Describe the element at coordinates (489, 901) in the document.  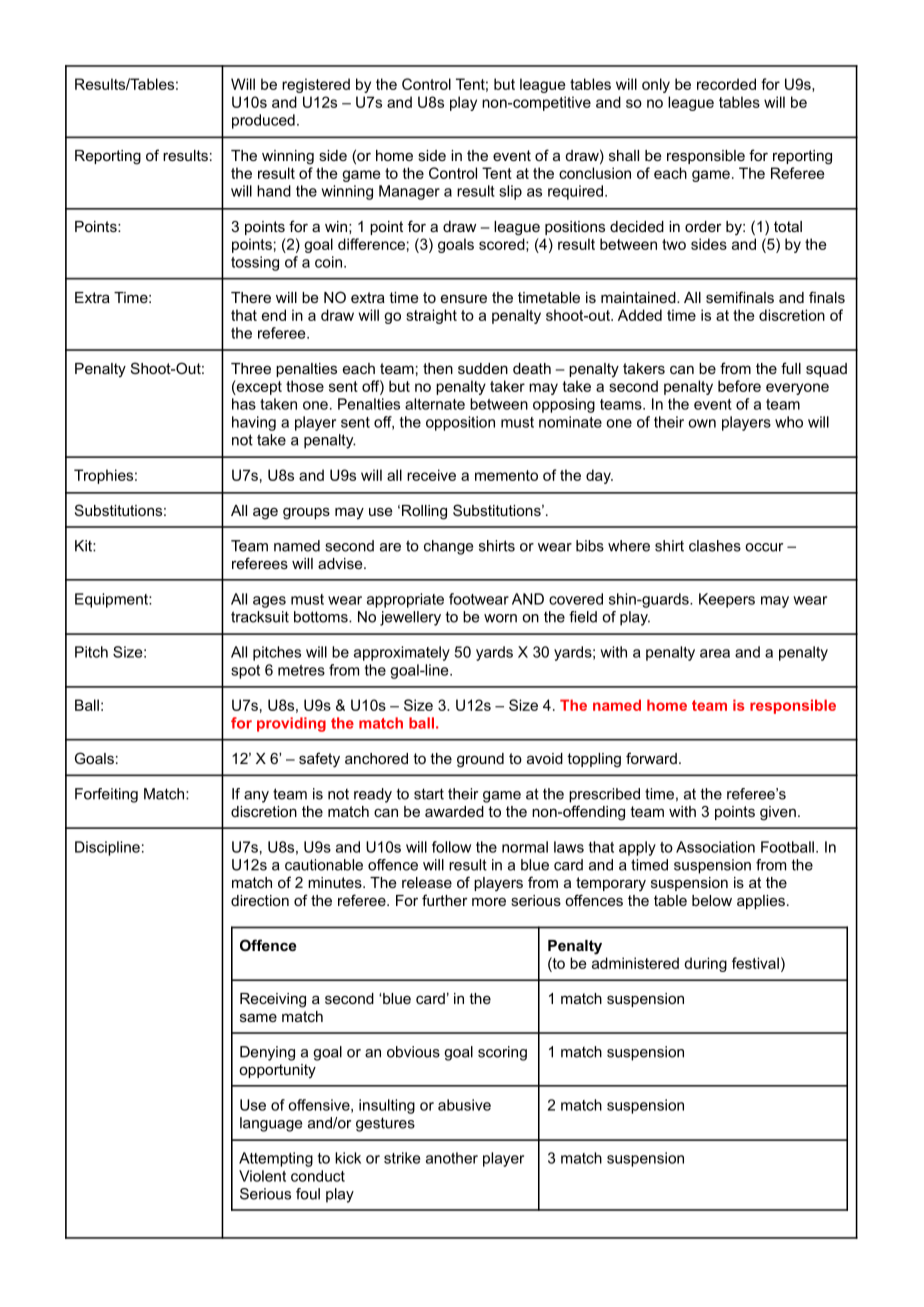
I see `more` at that location.
